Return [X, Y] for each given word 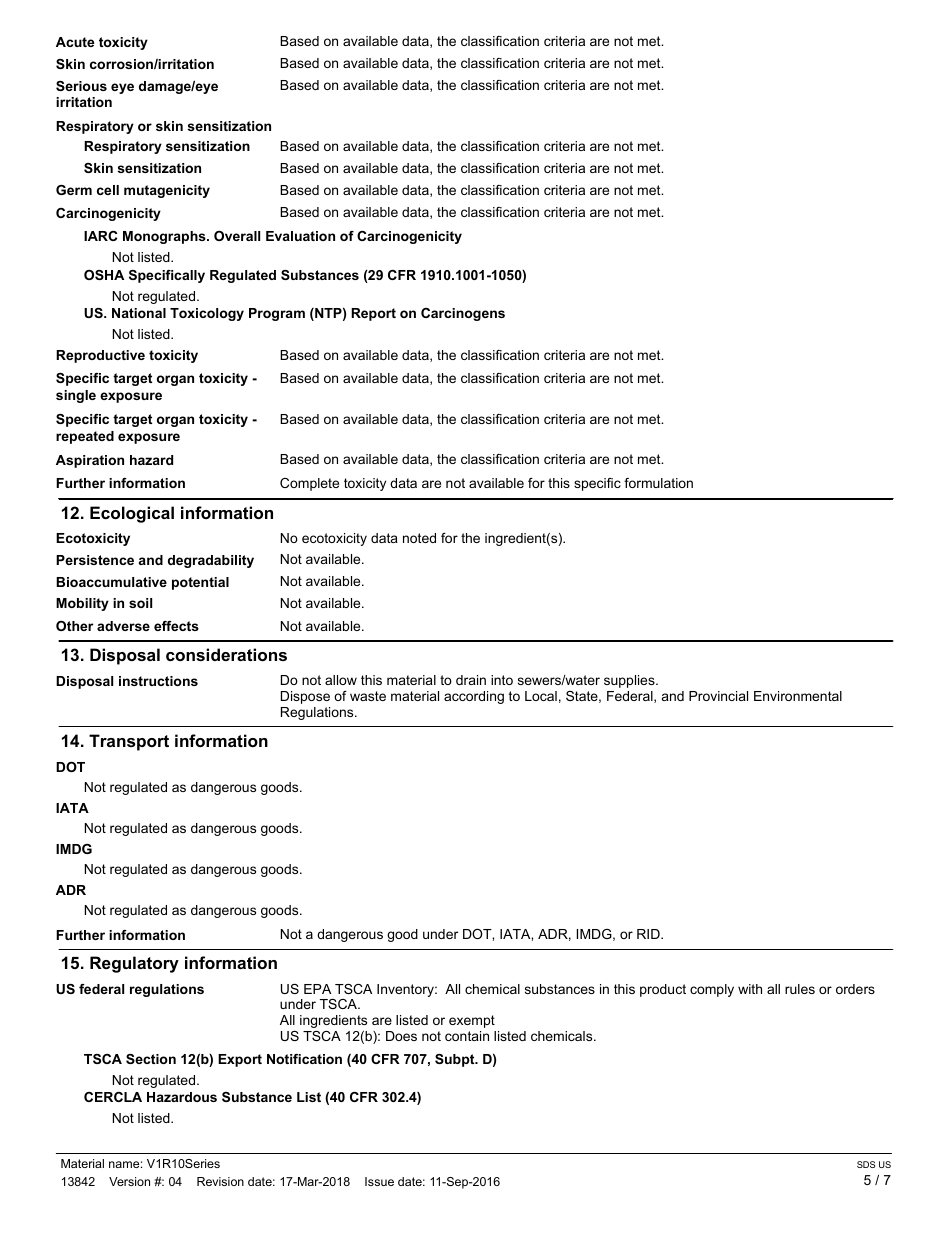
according [474, 697]
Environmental [798, 696]
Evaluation [300, 236]
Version [129, 1181]
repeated [85, 437]
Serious [81, 86]
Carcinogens [463, 314]
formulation [658, 483]
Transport [129, 742]
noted [419, 538]
